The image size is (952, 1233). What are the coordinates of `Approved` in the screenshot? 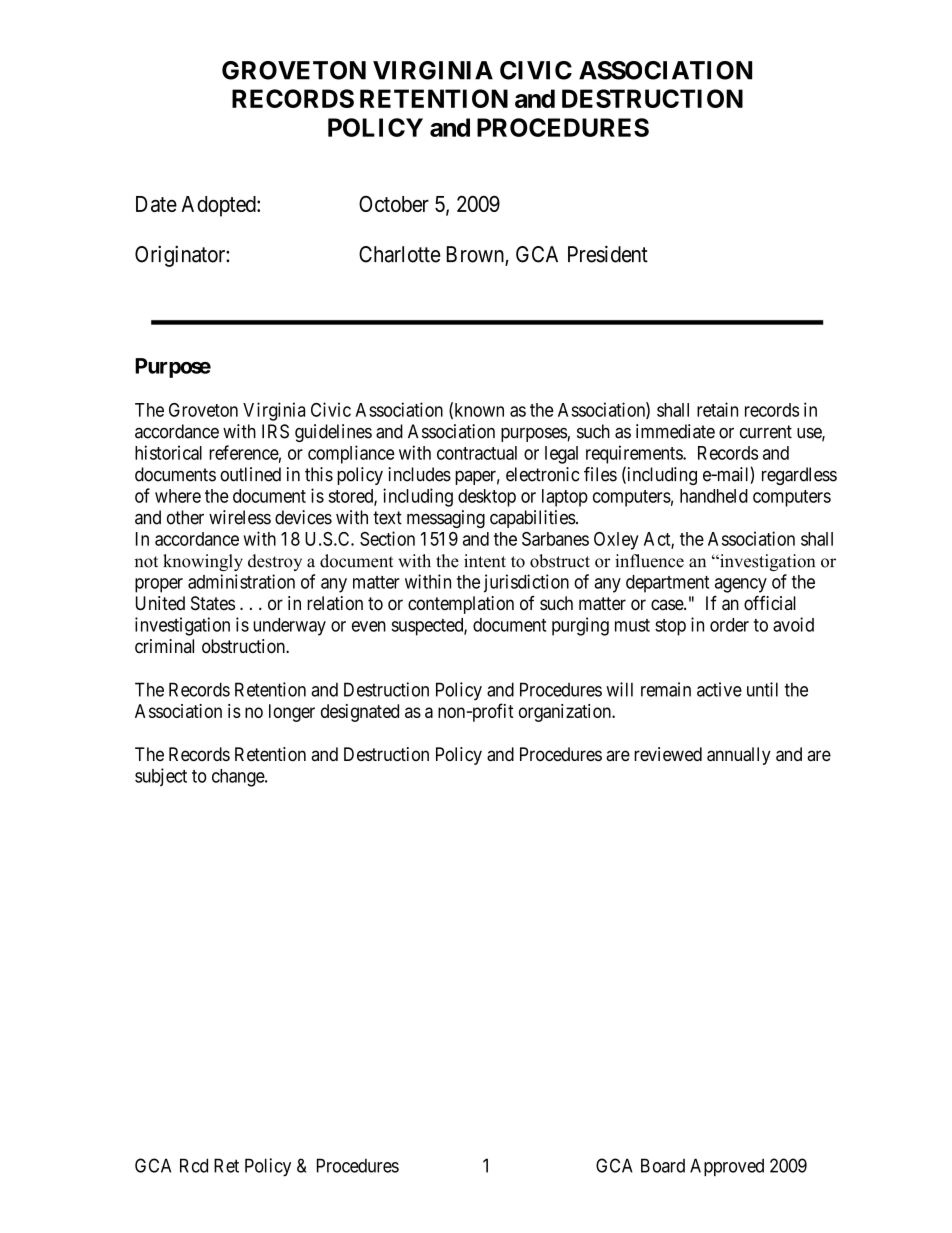 It's located at (727, 1167).
